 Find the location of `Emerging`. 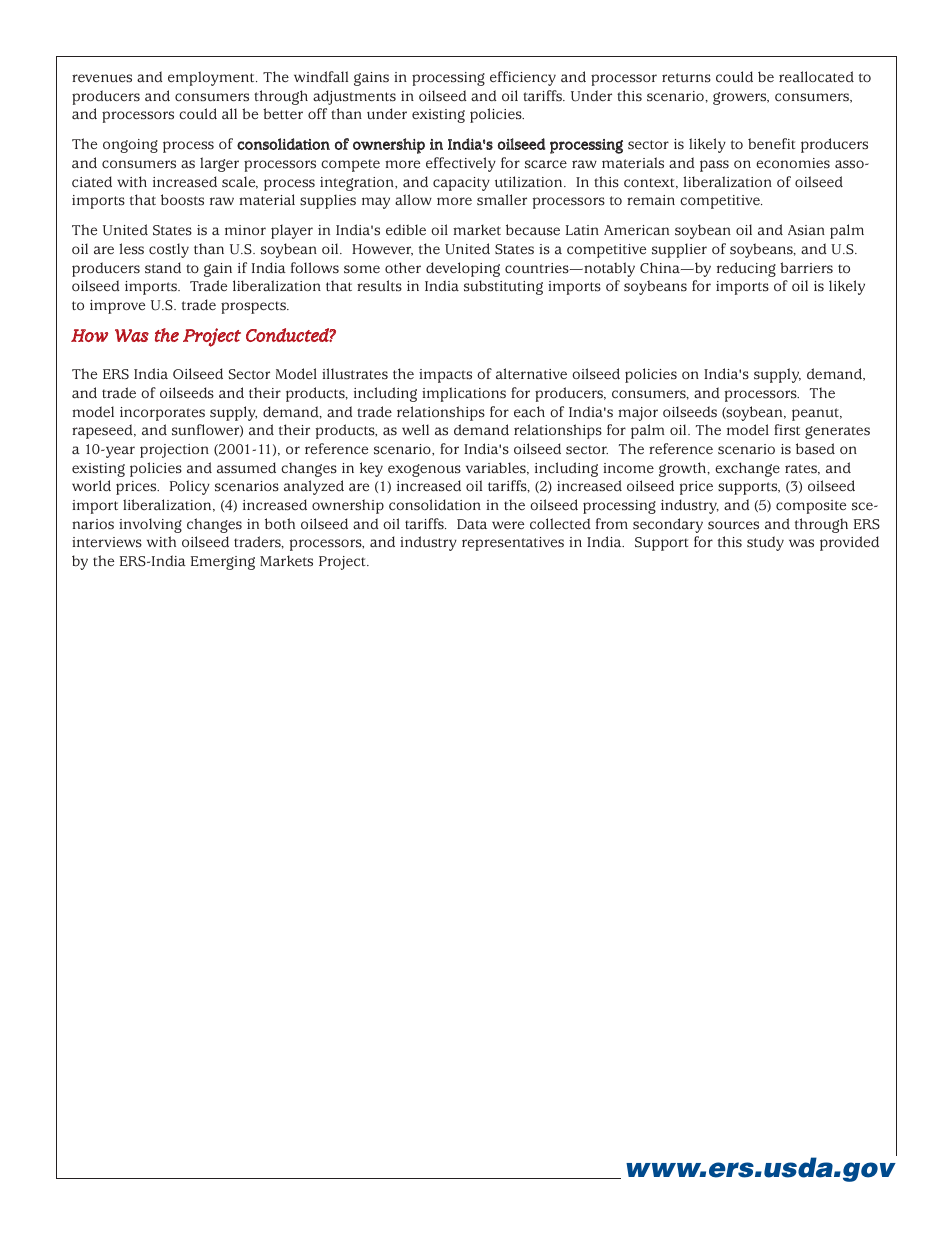

Emerging is located at coordinates (223, 563).
